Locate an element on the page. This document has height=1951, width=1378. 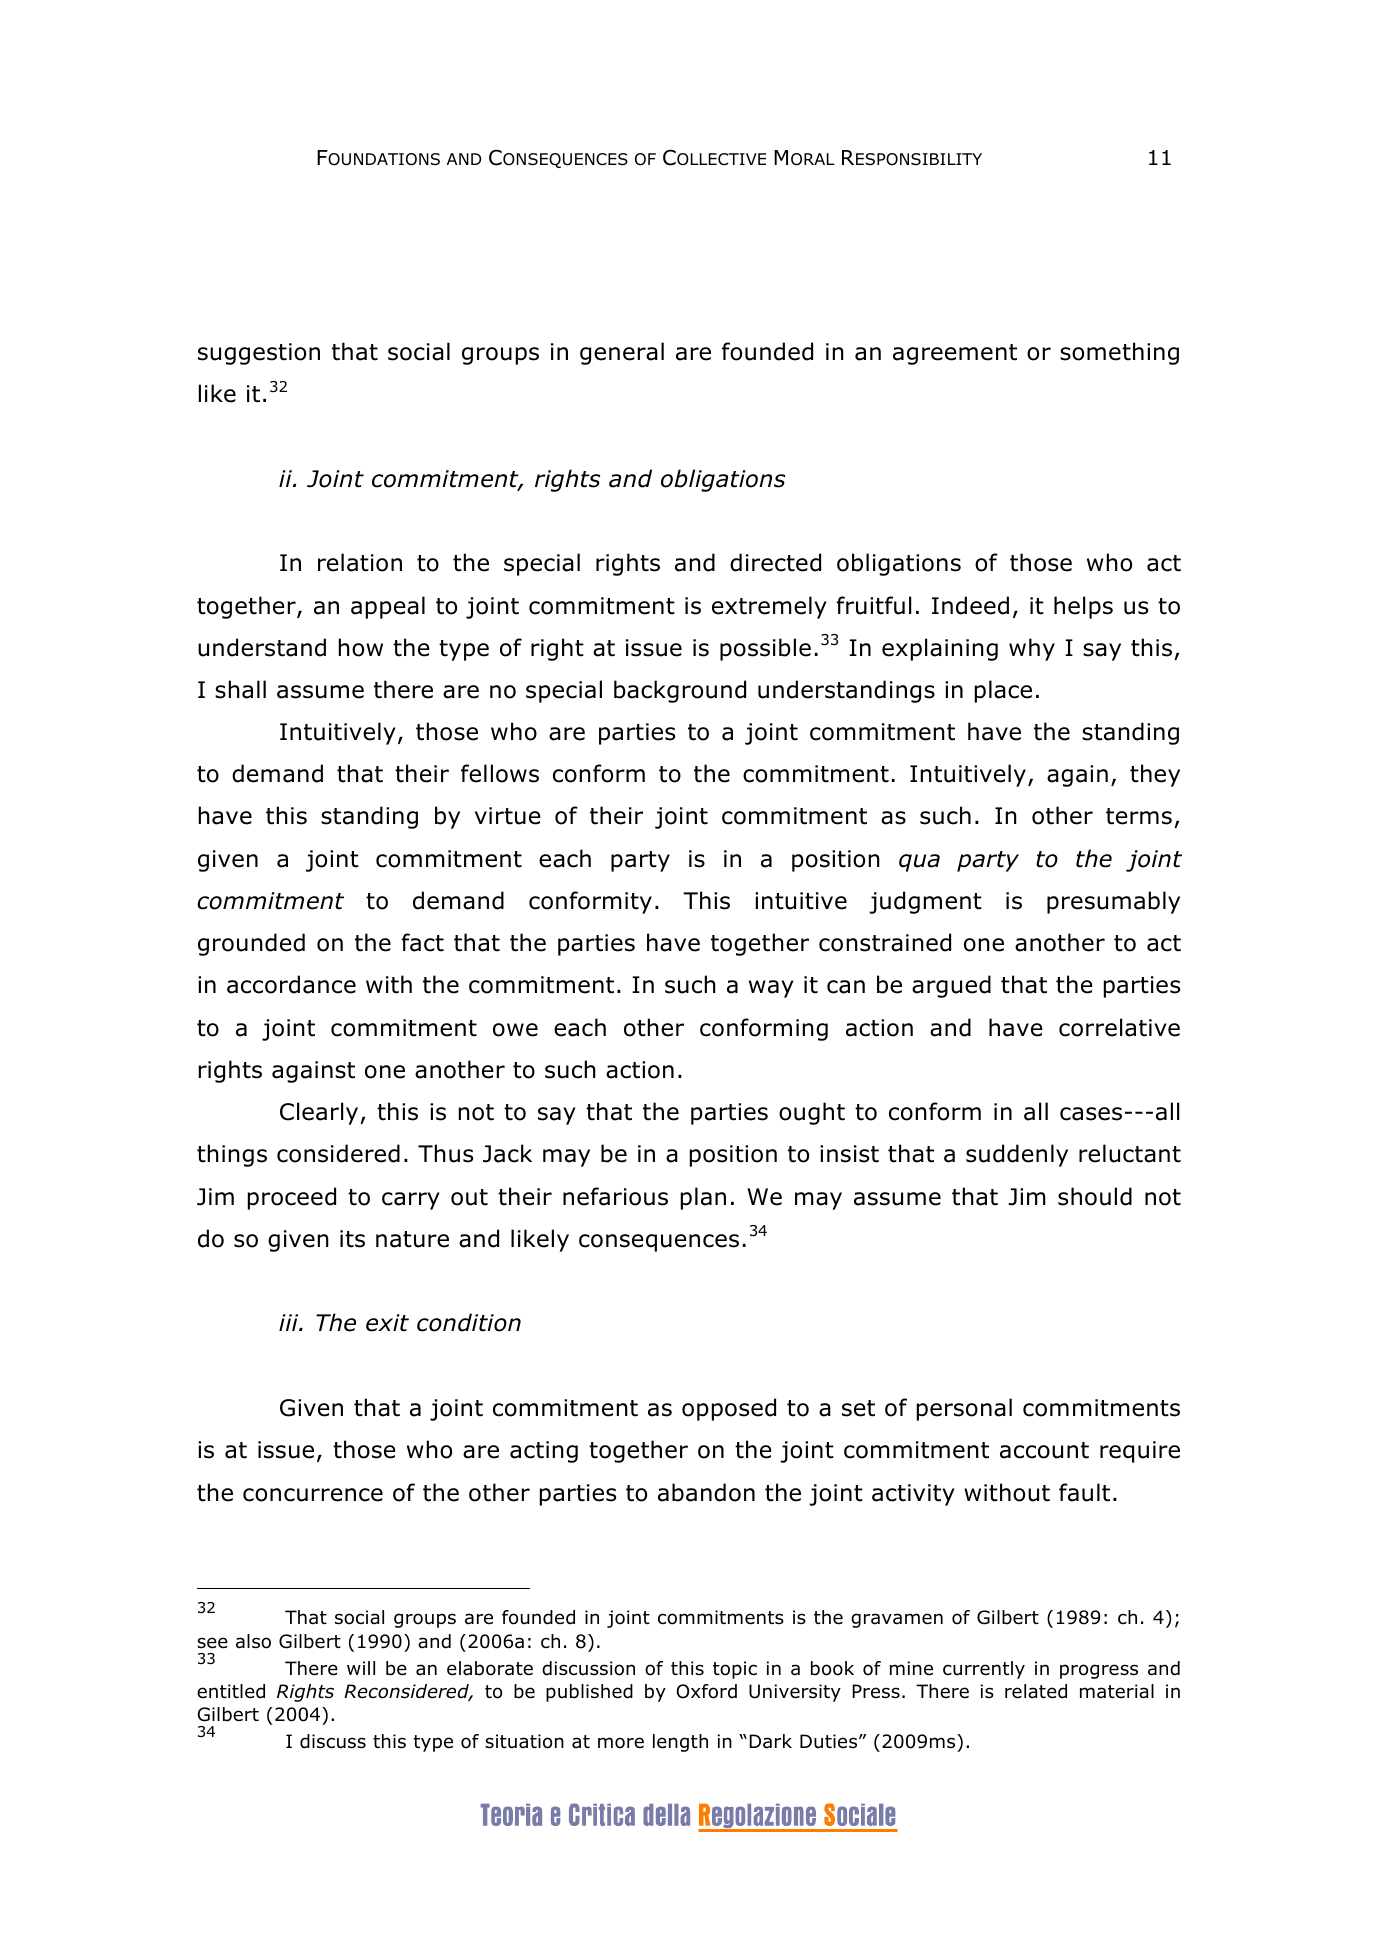
its is located at coordinates (352, 1239).
